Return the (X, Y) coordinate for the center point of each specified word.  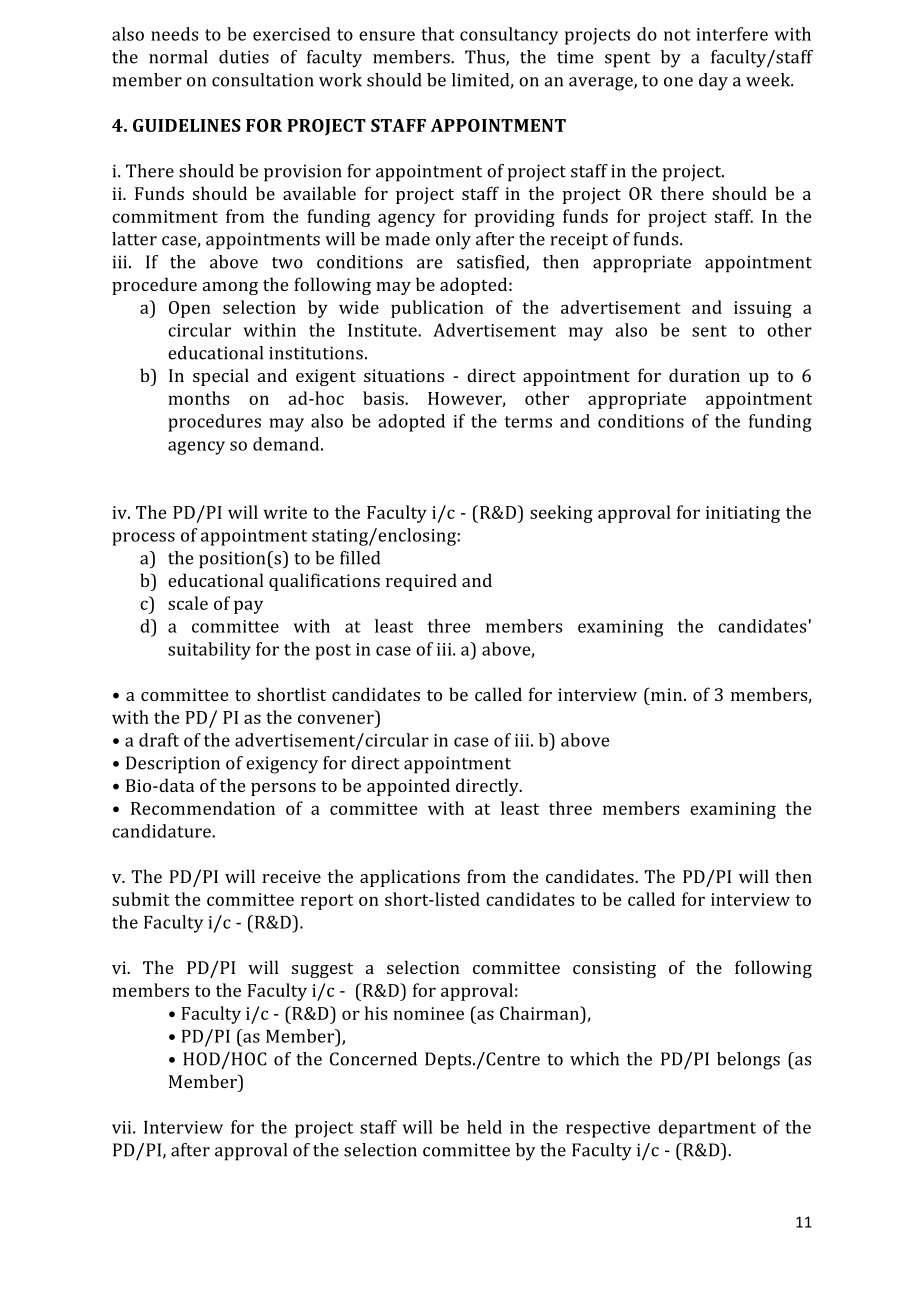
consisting (614, 969)
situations (404, 375)
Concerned (373, 1059)
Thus (486, 58)
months (198, 398)
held (484, 1127)
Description (173, 765)
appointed (408, 787)
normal (178, 57)
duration (704, 375)
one (678, 82)
